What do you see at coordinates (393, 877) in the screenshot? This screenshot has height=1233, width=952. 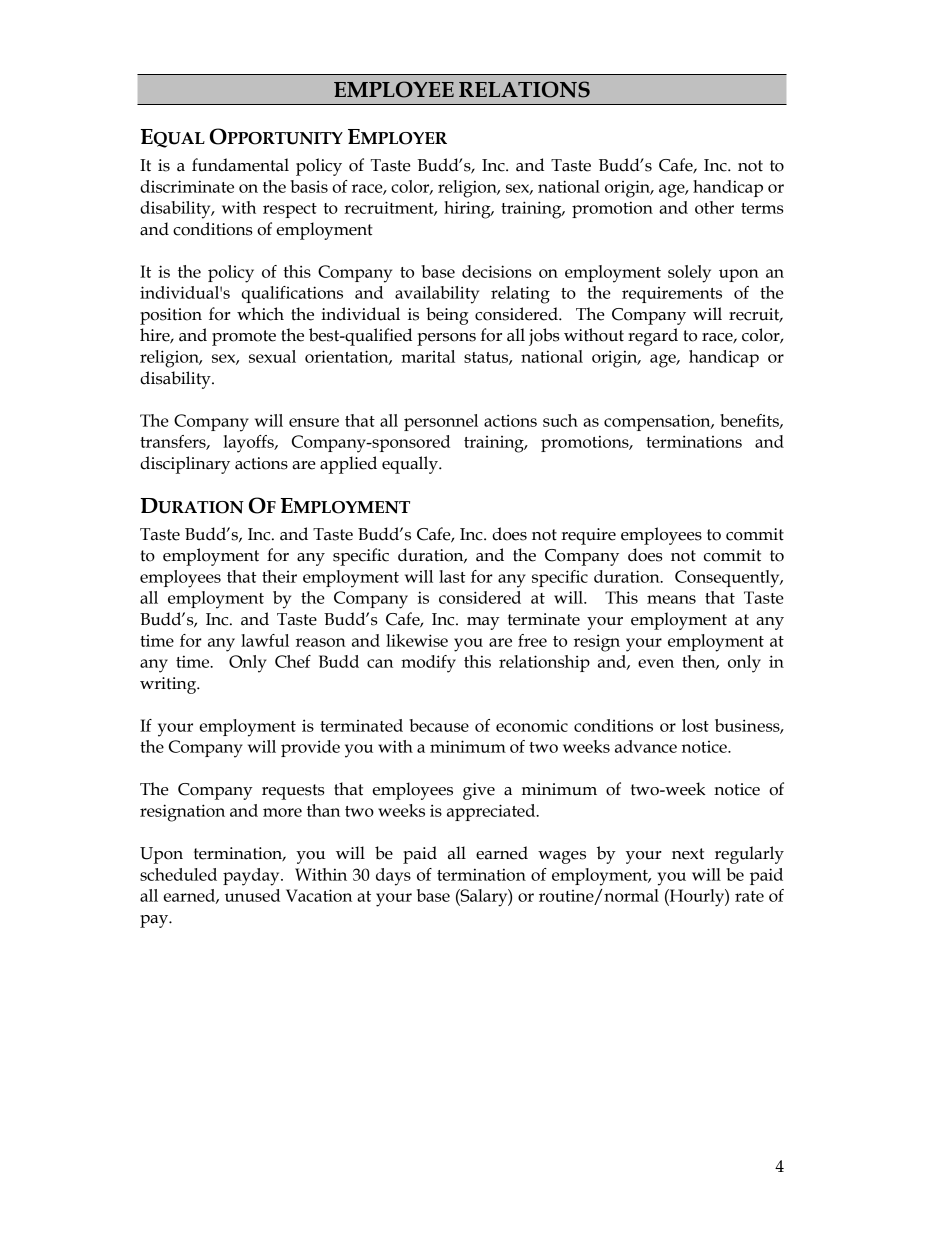 I see `days` at bounding box center [393, 877].
